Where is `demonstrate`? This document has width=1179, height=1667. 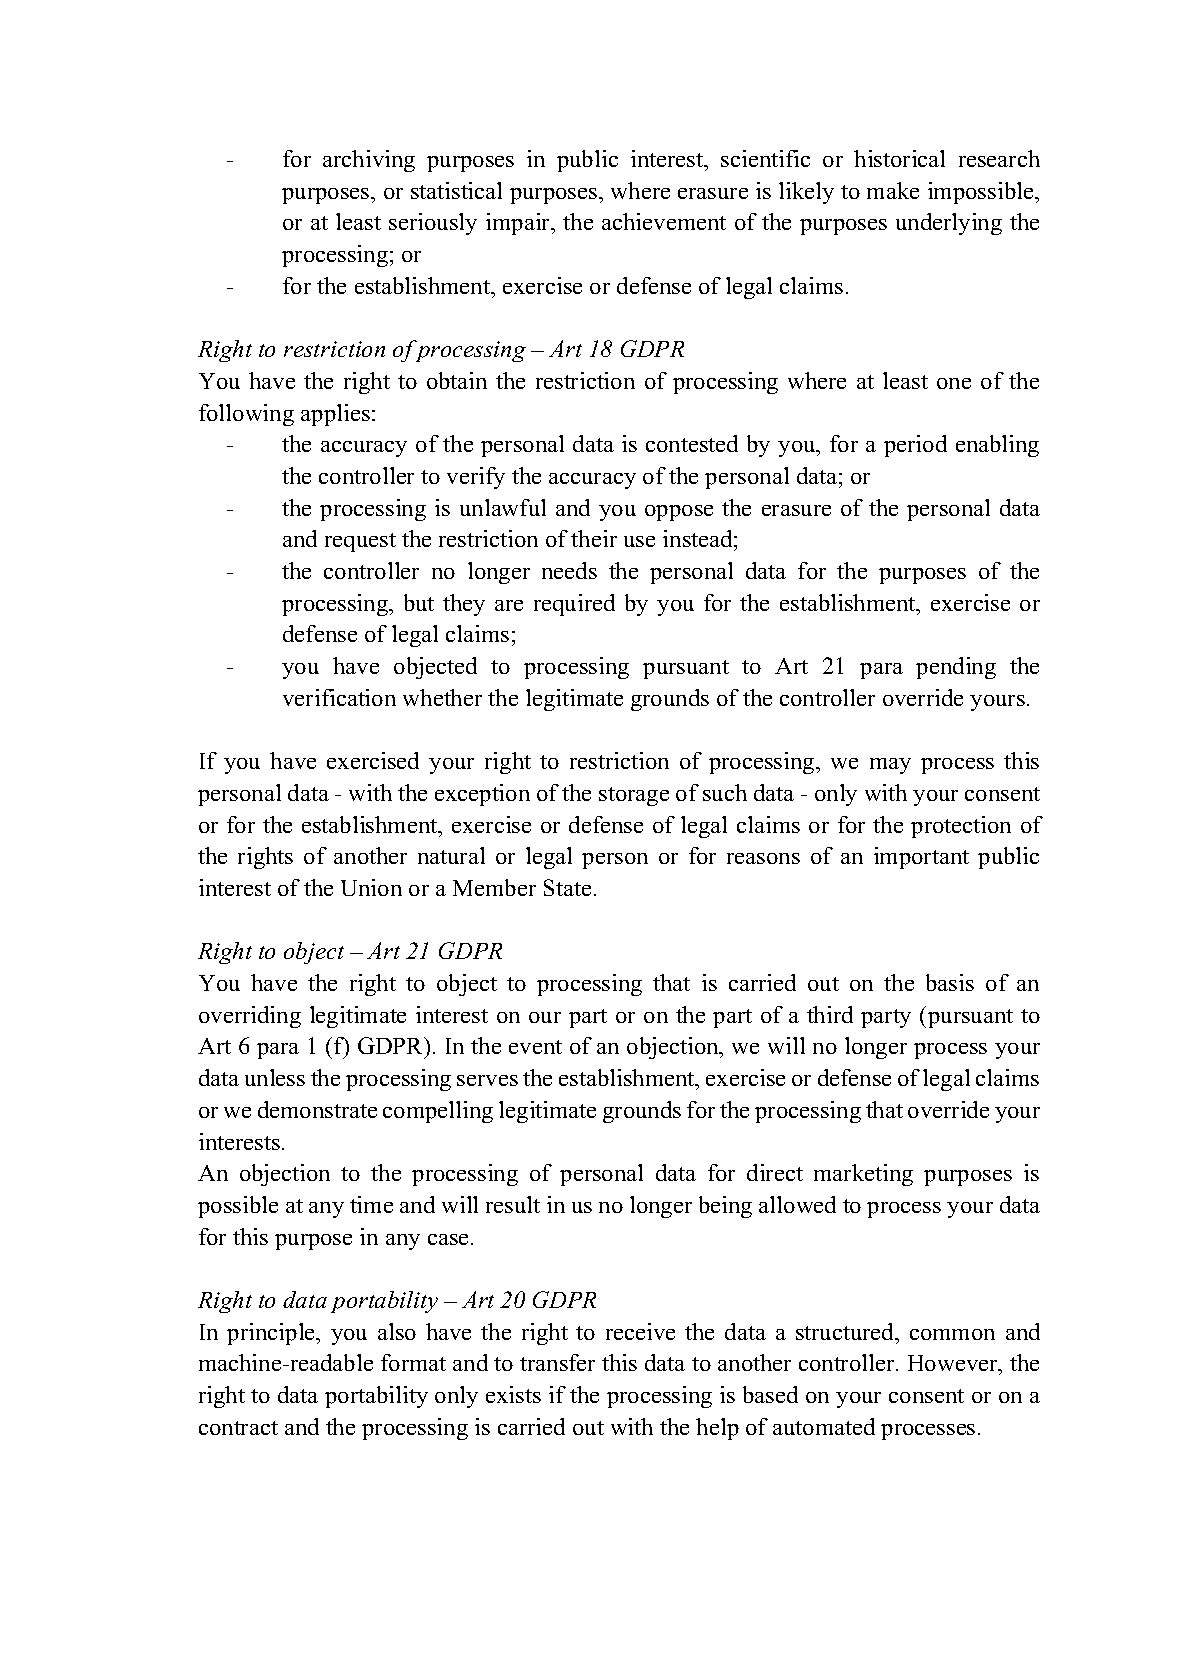
demonstrate is located at coordinates (317, 1109).
